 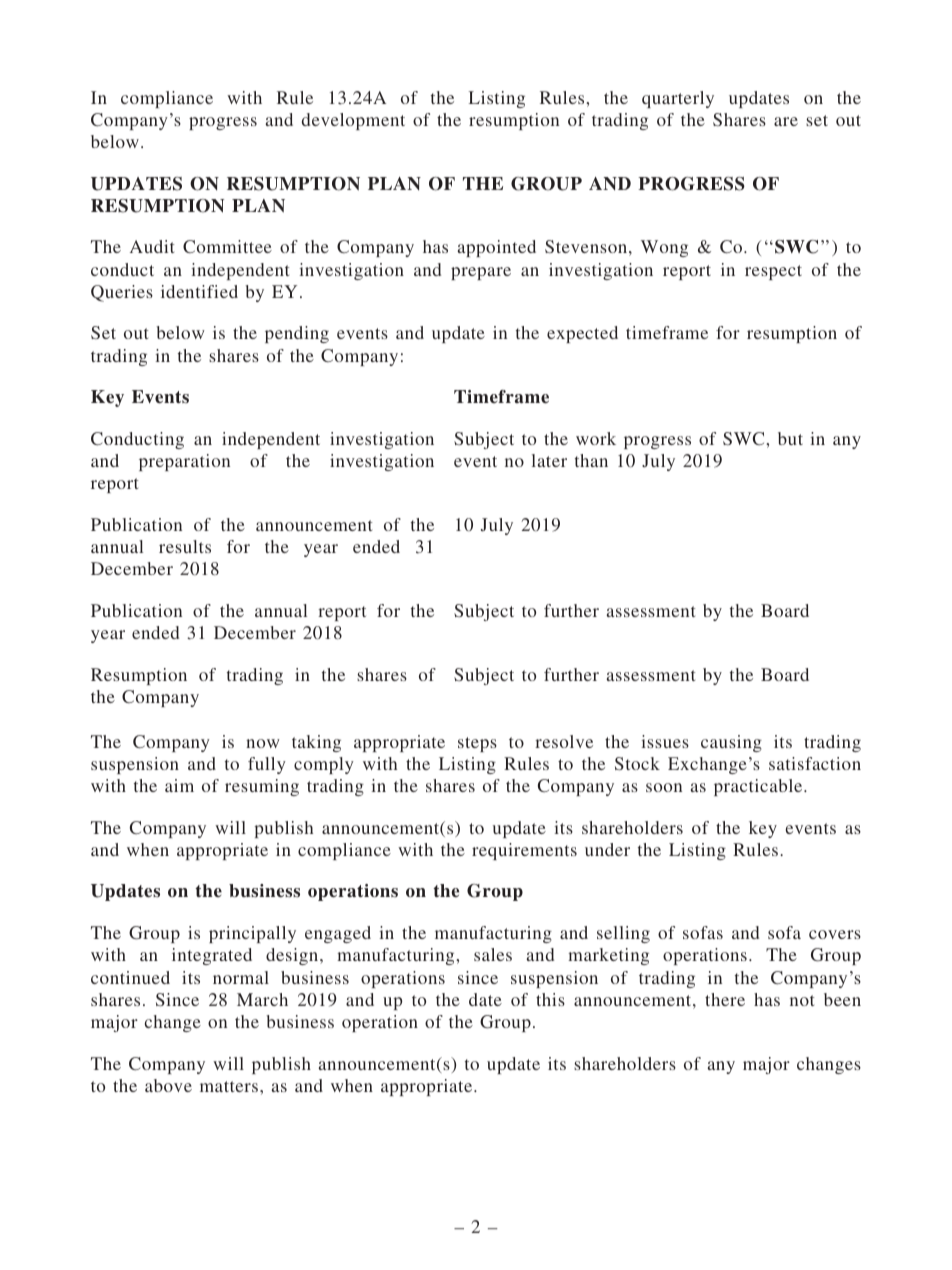 What do you see at coordinates (263, 743) in the screenshot?
I see `now` at bounding box center [263, 743].
